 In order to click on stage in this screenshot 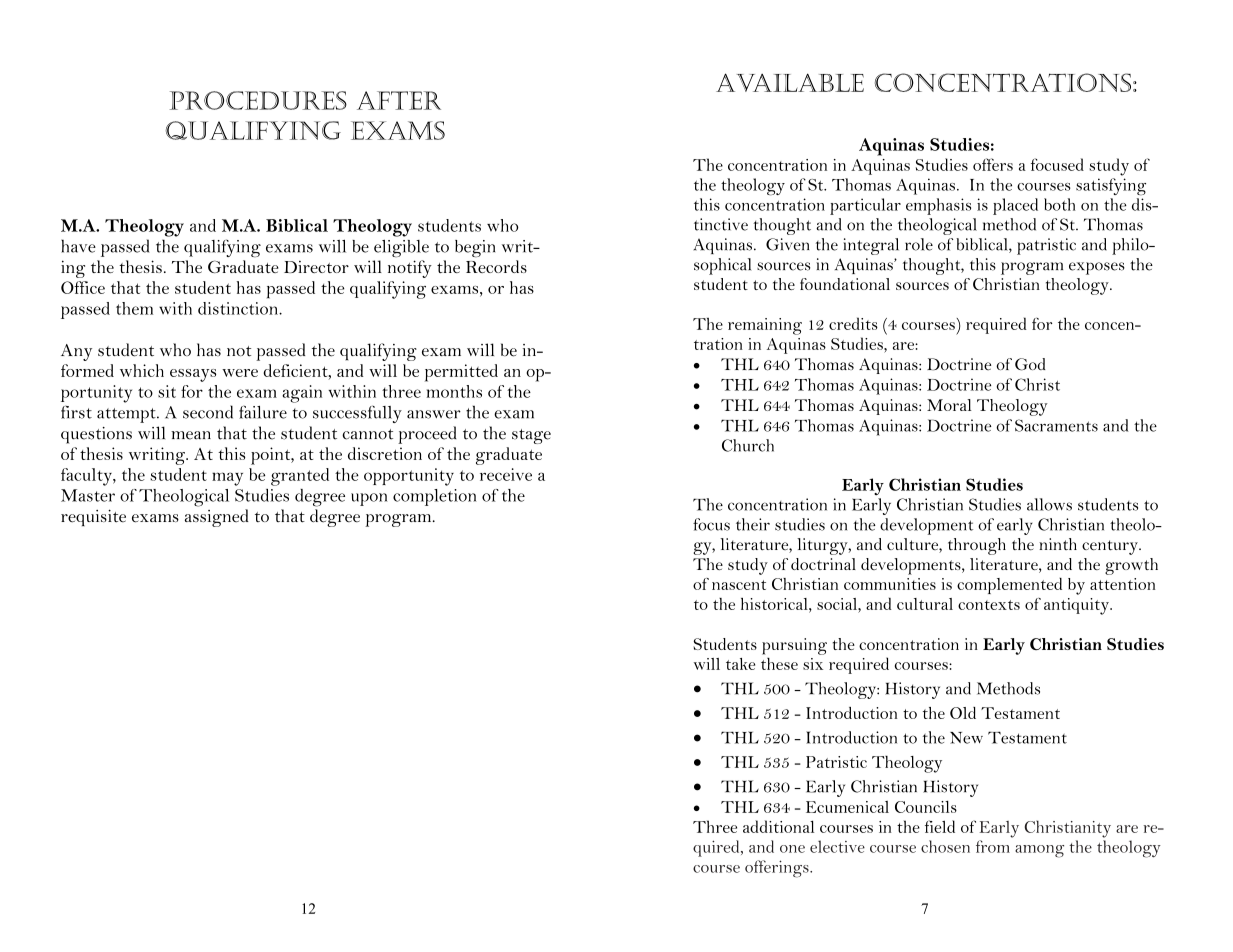, I will do `click(531, 436)`.
